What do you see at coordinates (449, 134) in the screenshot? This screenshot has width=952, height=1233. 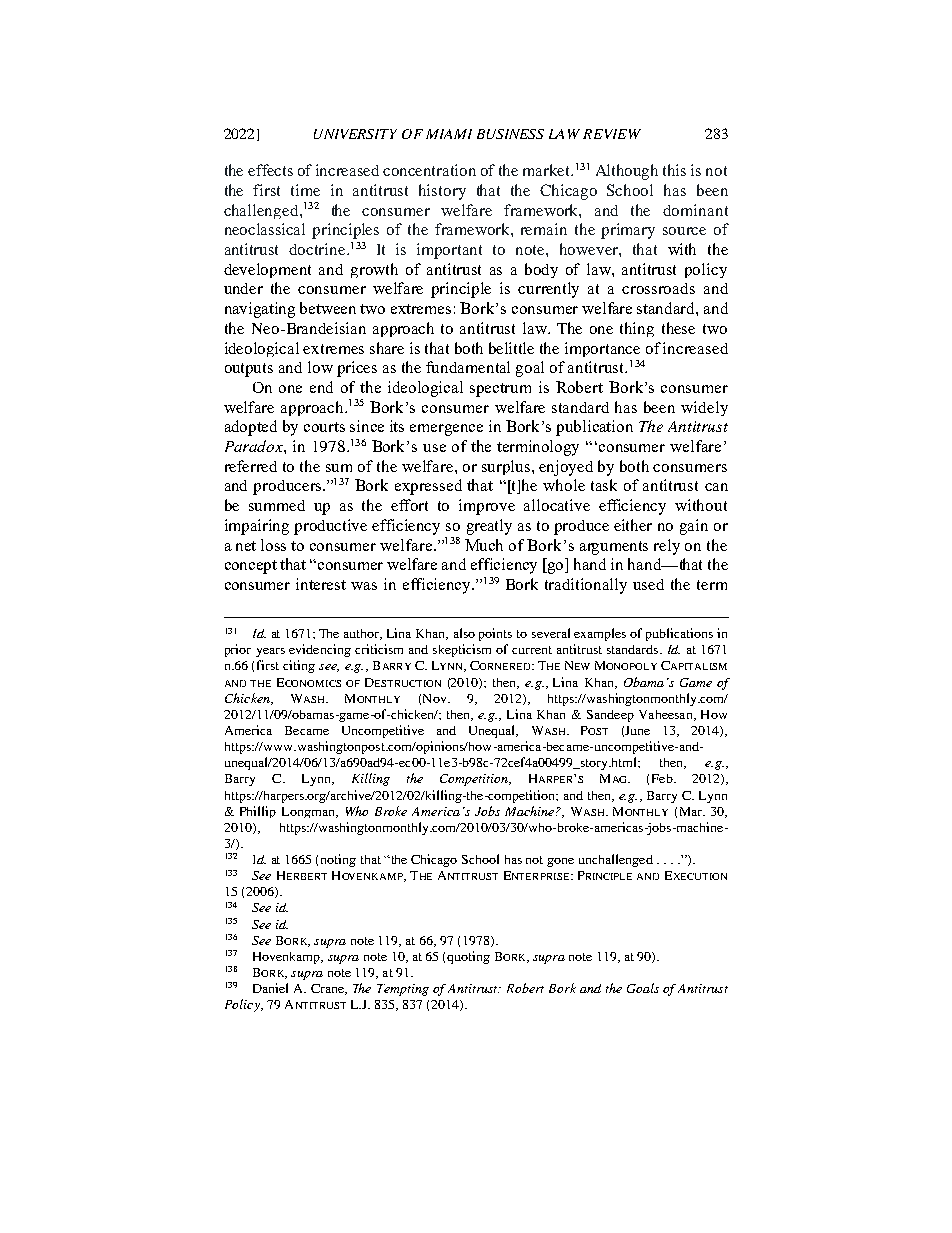 I see `MIAMI` at bounding box center [449, 134].
